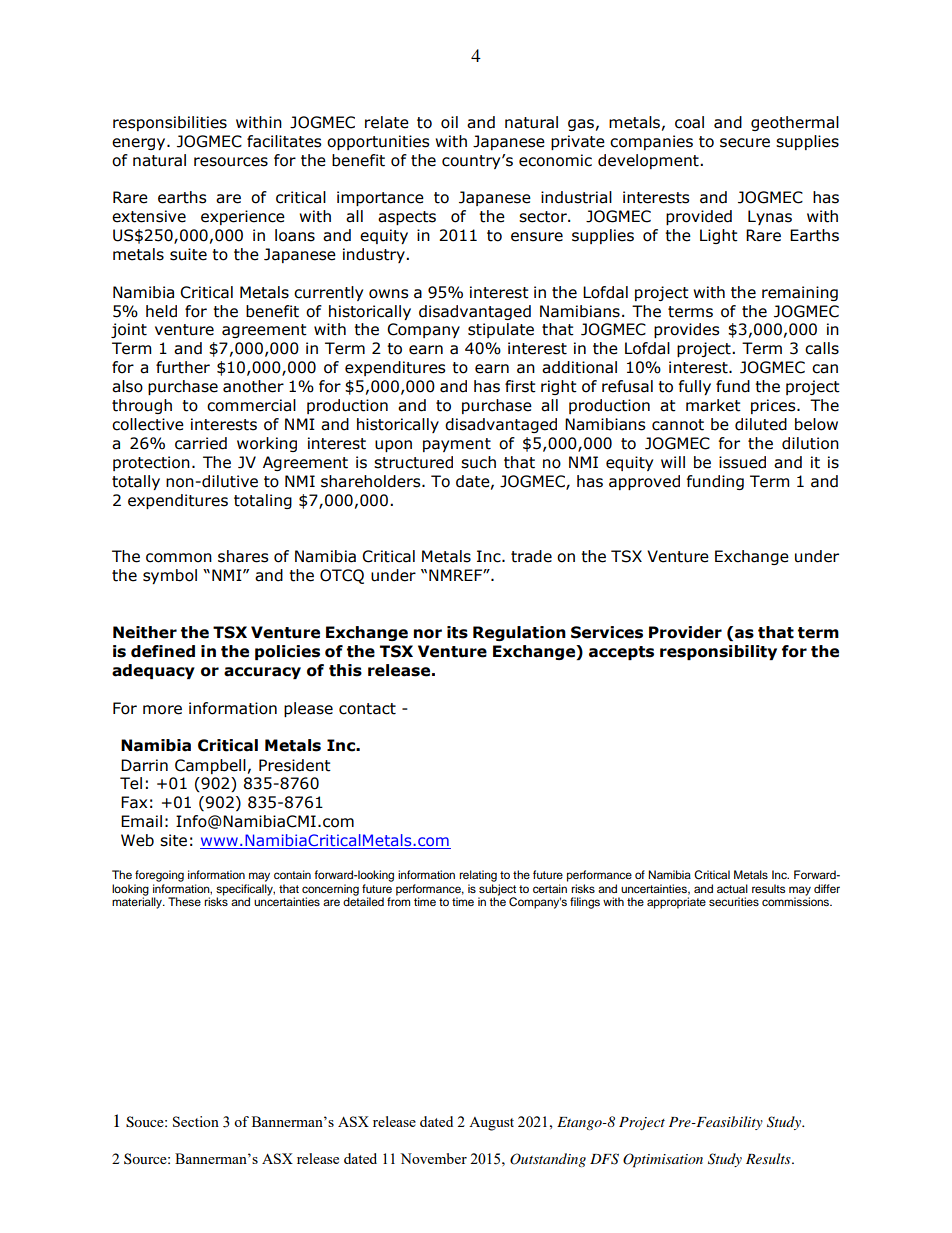  What do you see at coordinates (163, 651) in the screenshot?
I see `defined` at bounding box center [163, 651].
